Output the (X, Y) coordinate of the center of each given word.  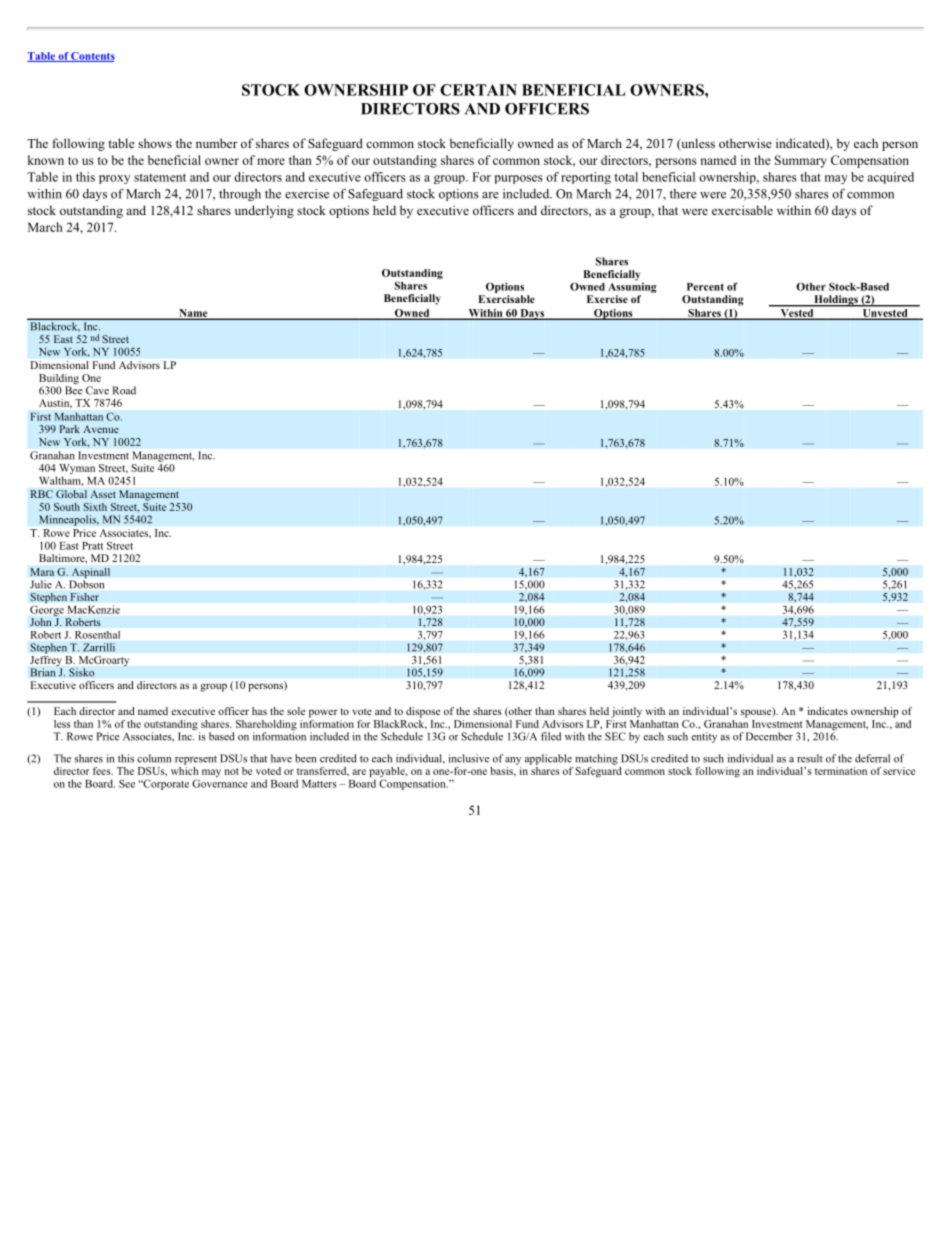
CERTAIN (478, 90)
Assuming (632, 286)
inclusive (469, 758)
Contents (92, 57)
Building (59, 380)
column (154, 758)
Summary (801, 161)
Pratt (92, 546)
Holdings (836, 301)
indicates (828, 711)
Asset (103, 494)
